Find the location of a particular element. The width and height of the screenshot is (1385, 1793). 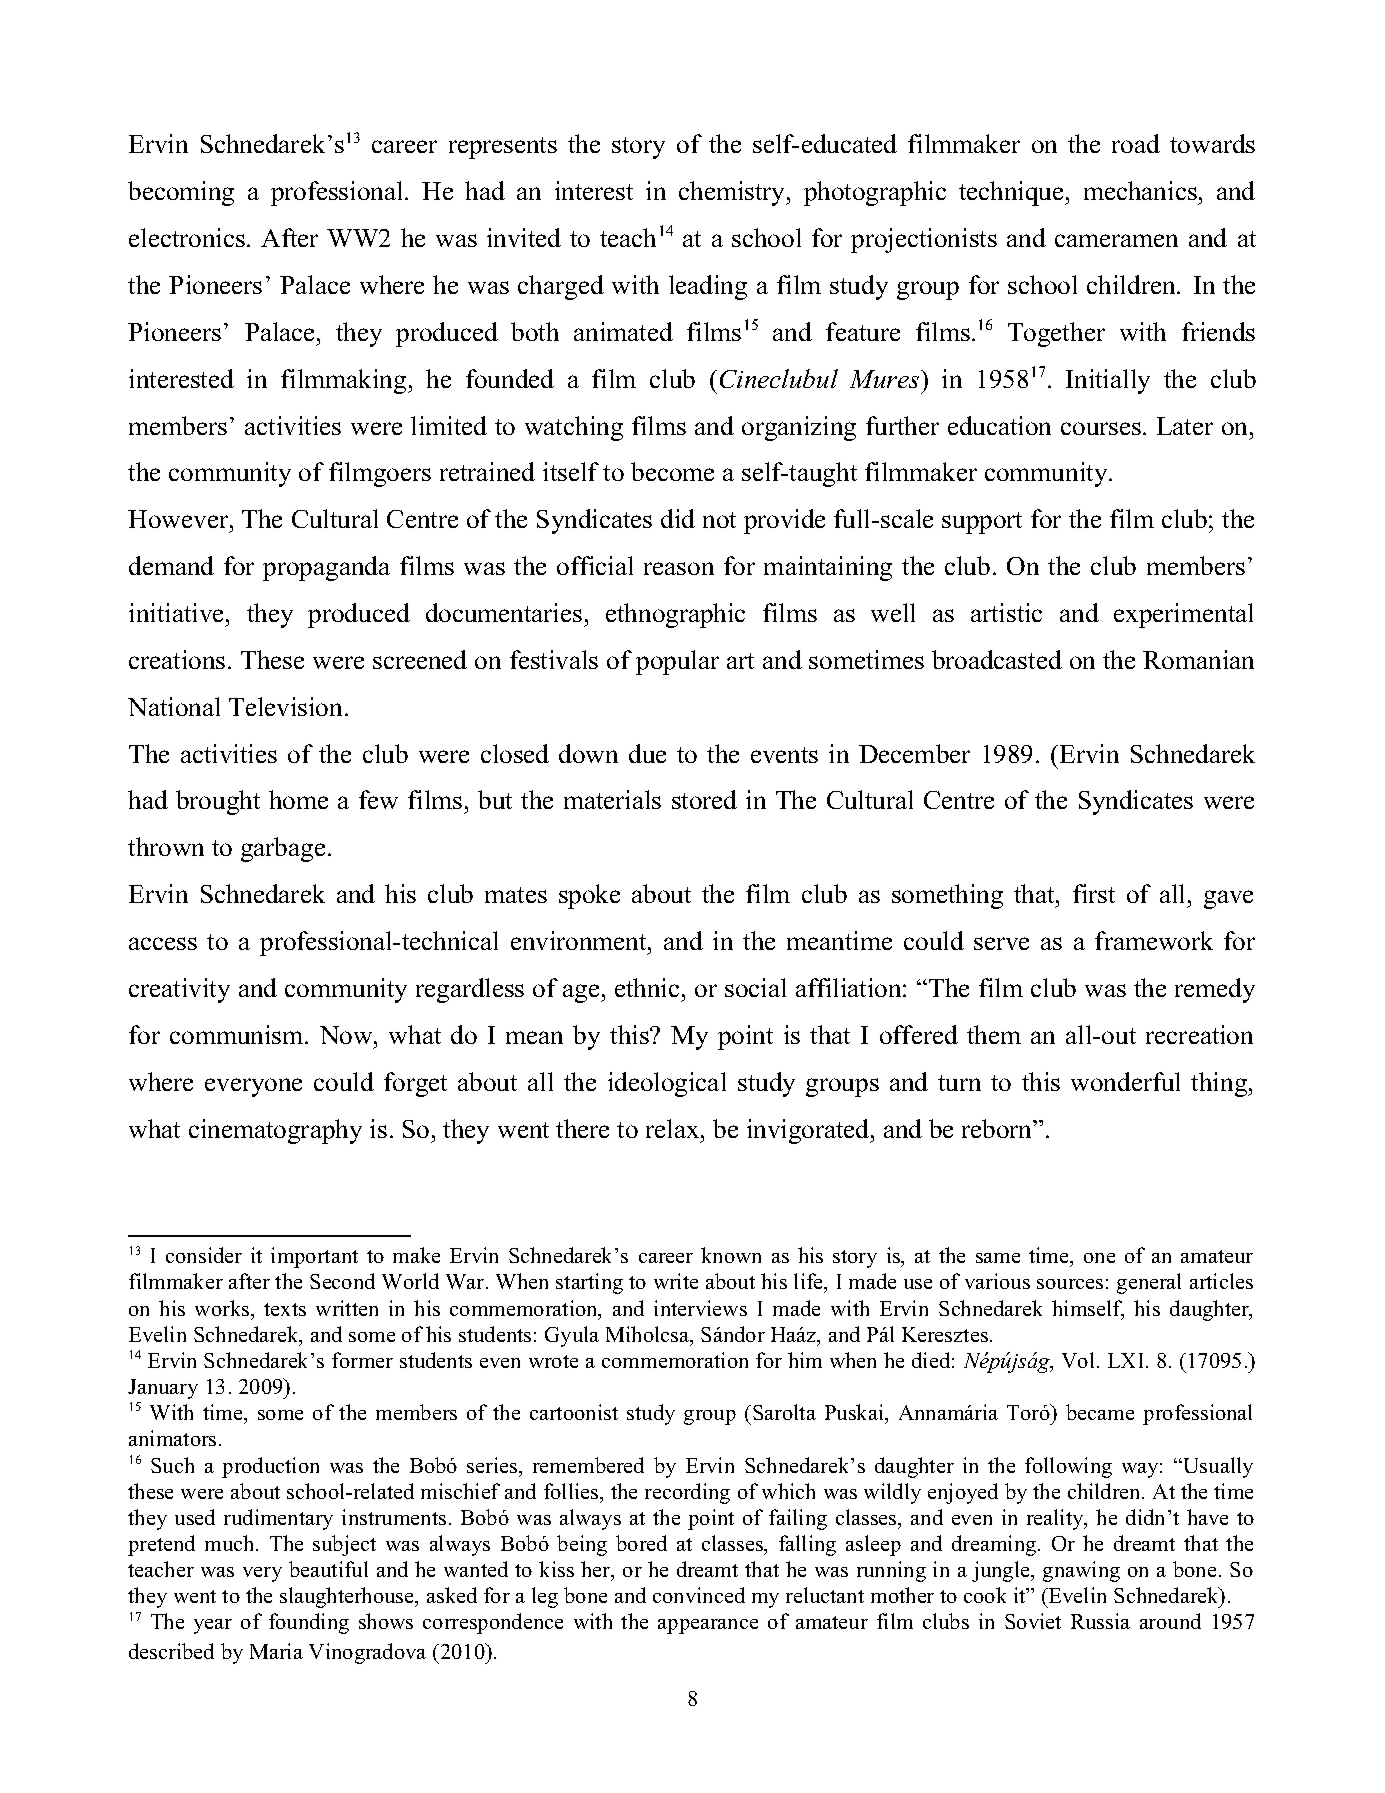

popular is located at coordinates (677, 662).
